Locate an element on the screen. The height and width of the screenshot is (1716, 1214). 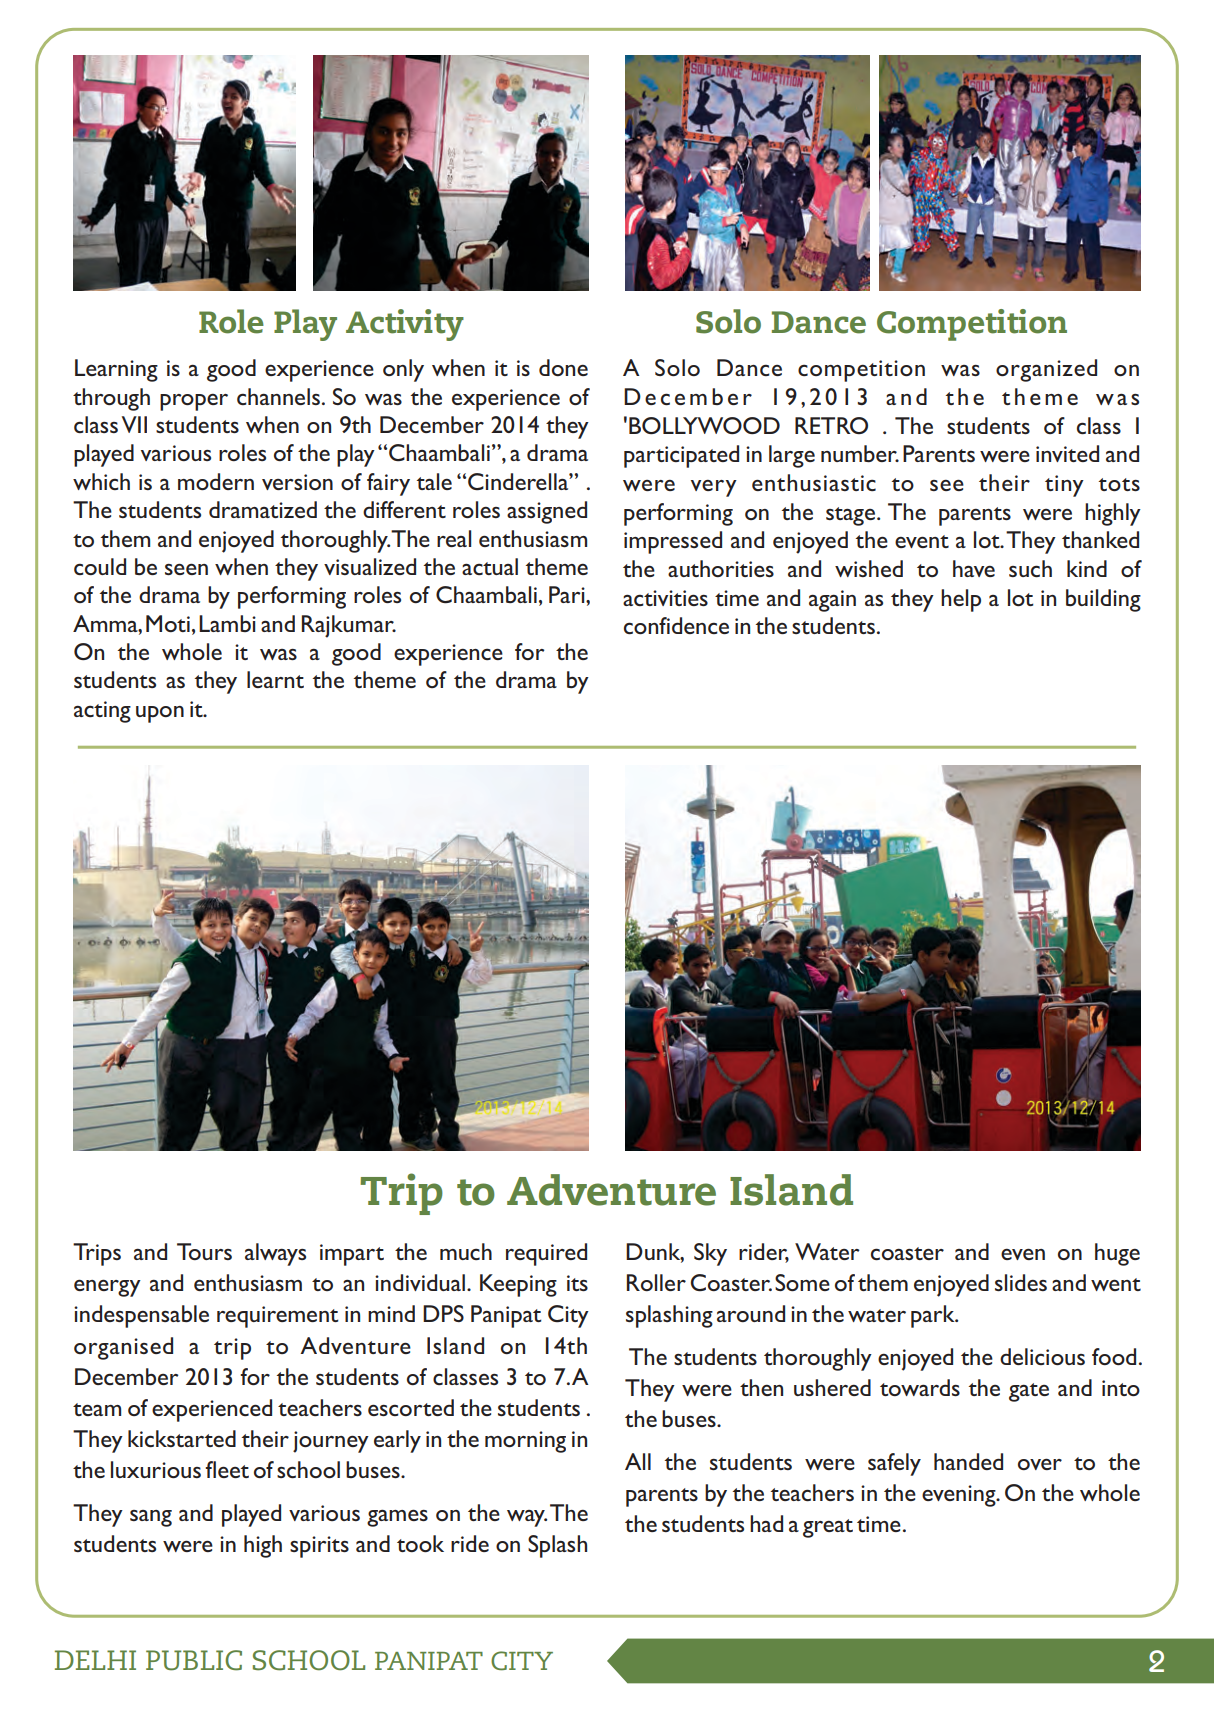
had is located at coordinates (766, 1523).
